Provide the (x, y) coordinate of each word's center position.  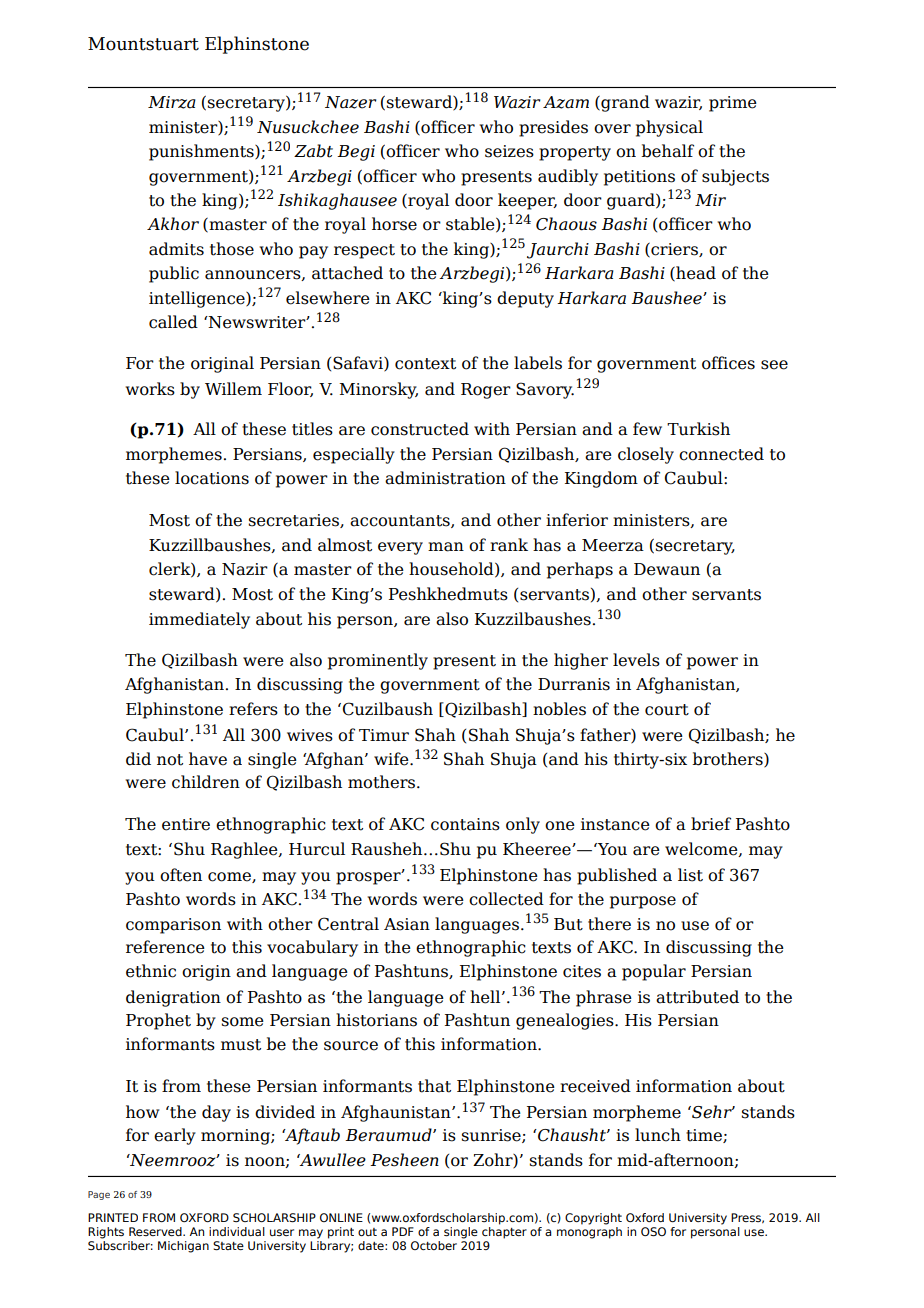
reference (165, 947)
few (647, 429)
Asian (407, 924)
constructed (420, 429)
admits (176, 249)
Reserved (156, 1231)
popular (654, 972)
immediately (199, 620)
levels (636, 660)
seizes (509, 151)
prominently (378, 661)
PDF (403, 1231)
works (150, 389)
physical (669, 128)
